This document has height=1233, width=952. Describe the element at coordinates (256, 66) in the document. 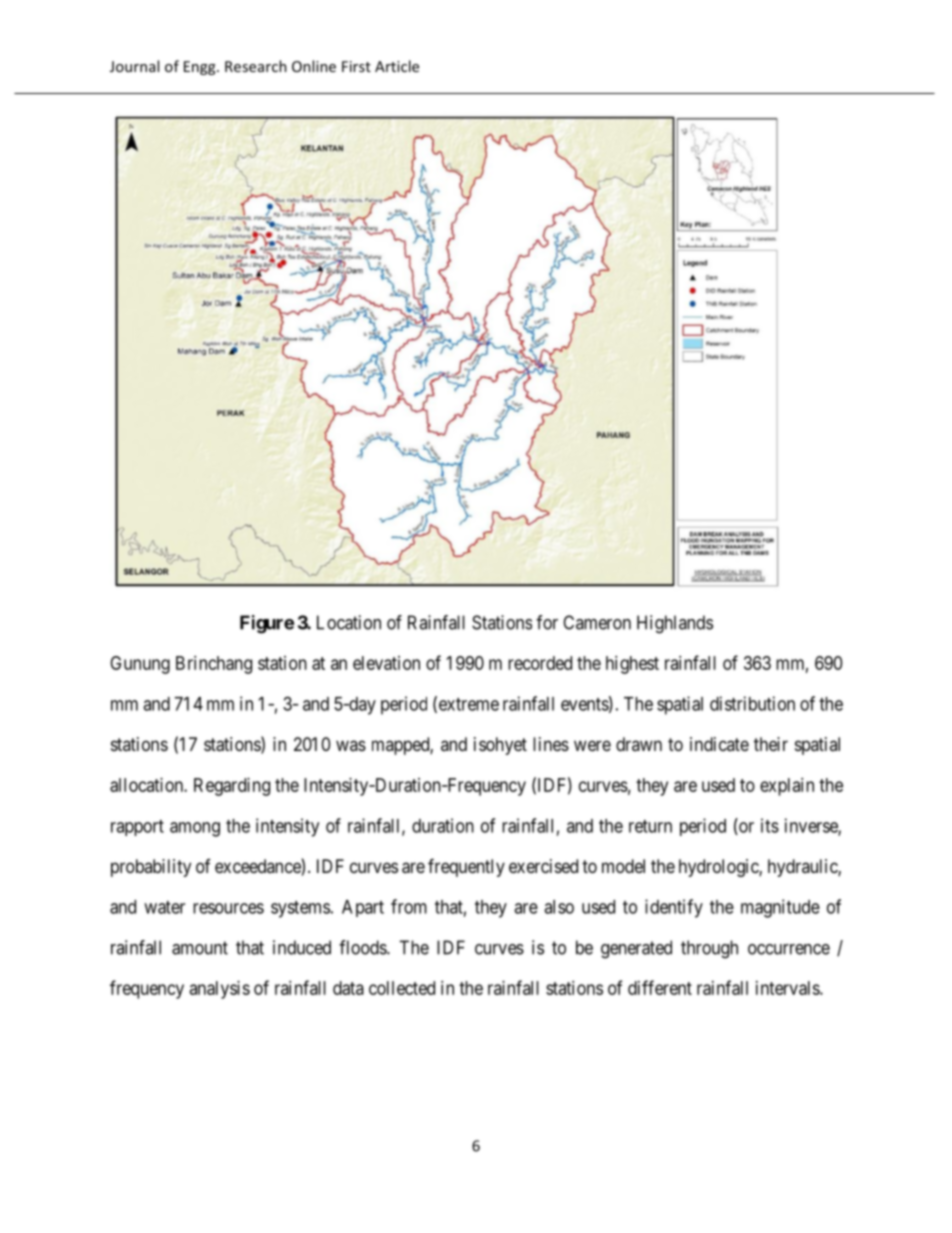

I see `Research` at that location.
